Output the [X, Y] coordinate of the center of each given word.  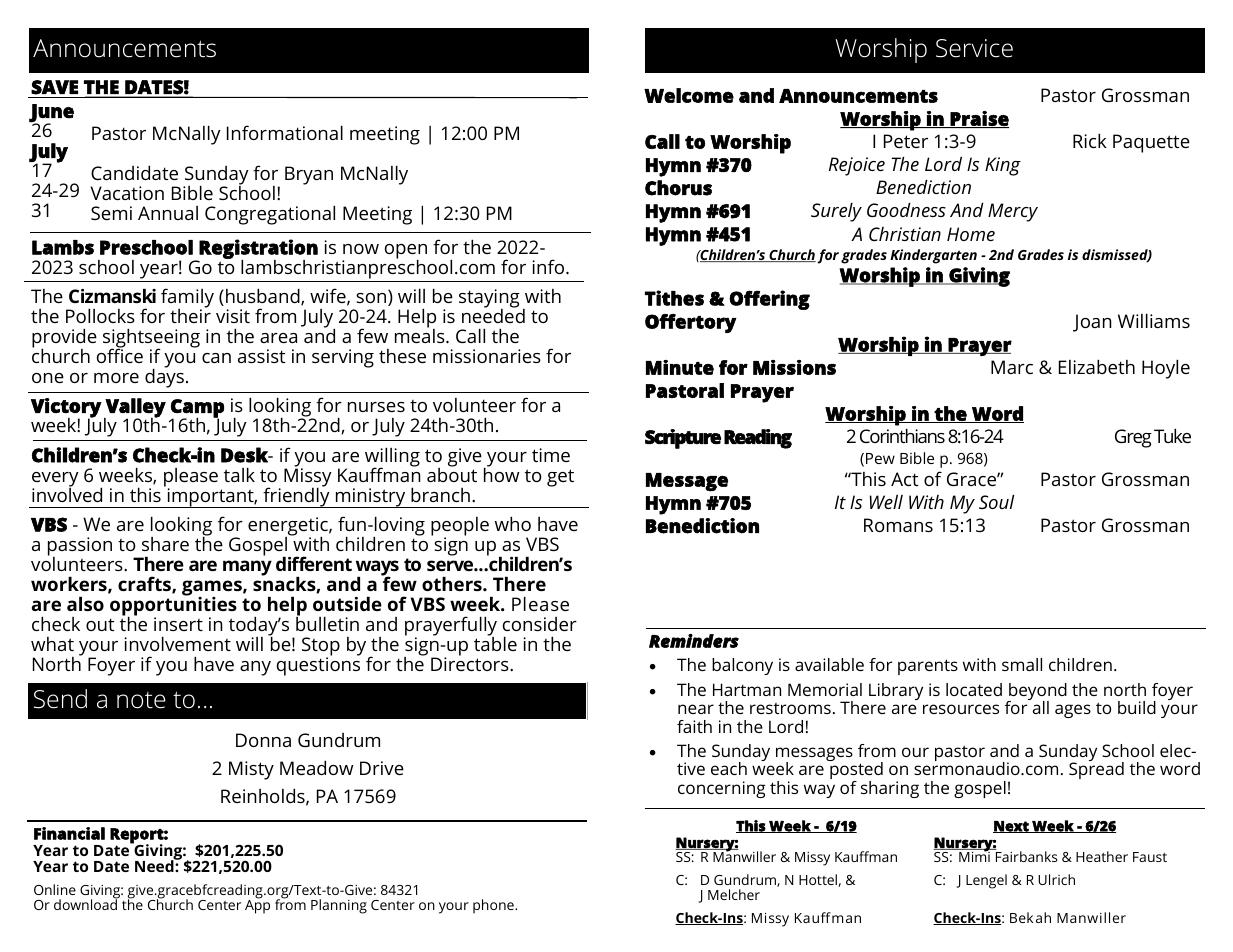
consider [540, 624]
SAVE [54, 87]
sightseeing [151, 339]
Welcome [689, 95]
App [257, 906]
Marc [1012, 367]
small [1022, 664]
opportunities [173, 606]
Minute [680, 367]
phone [494, 906]
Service [974, 48]
